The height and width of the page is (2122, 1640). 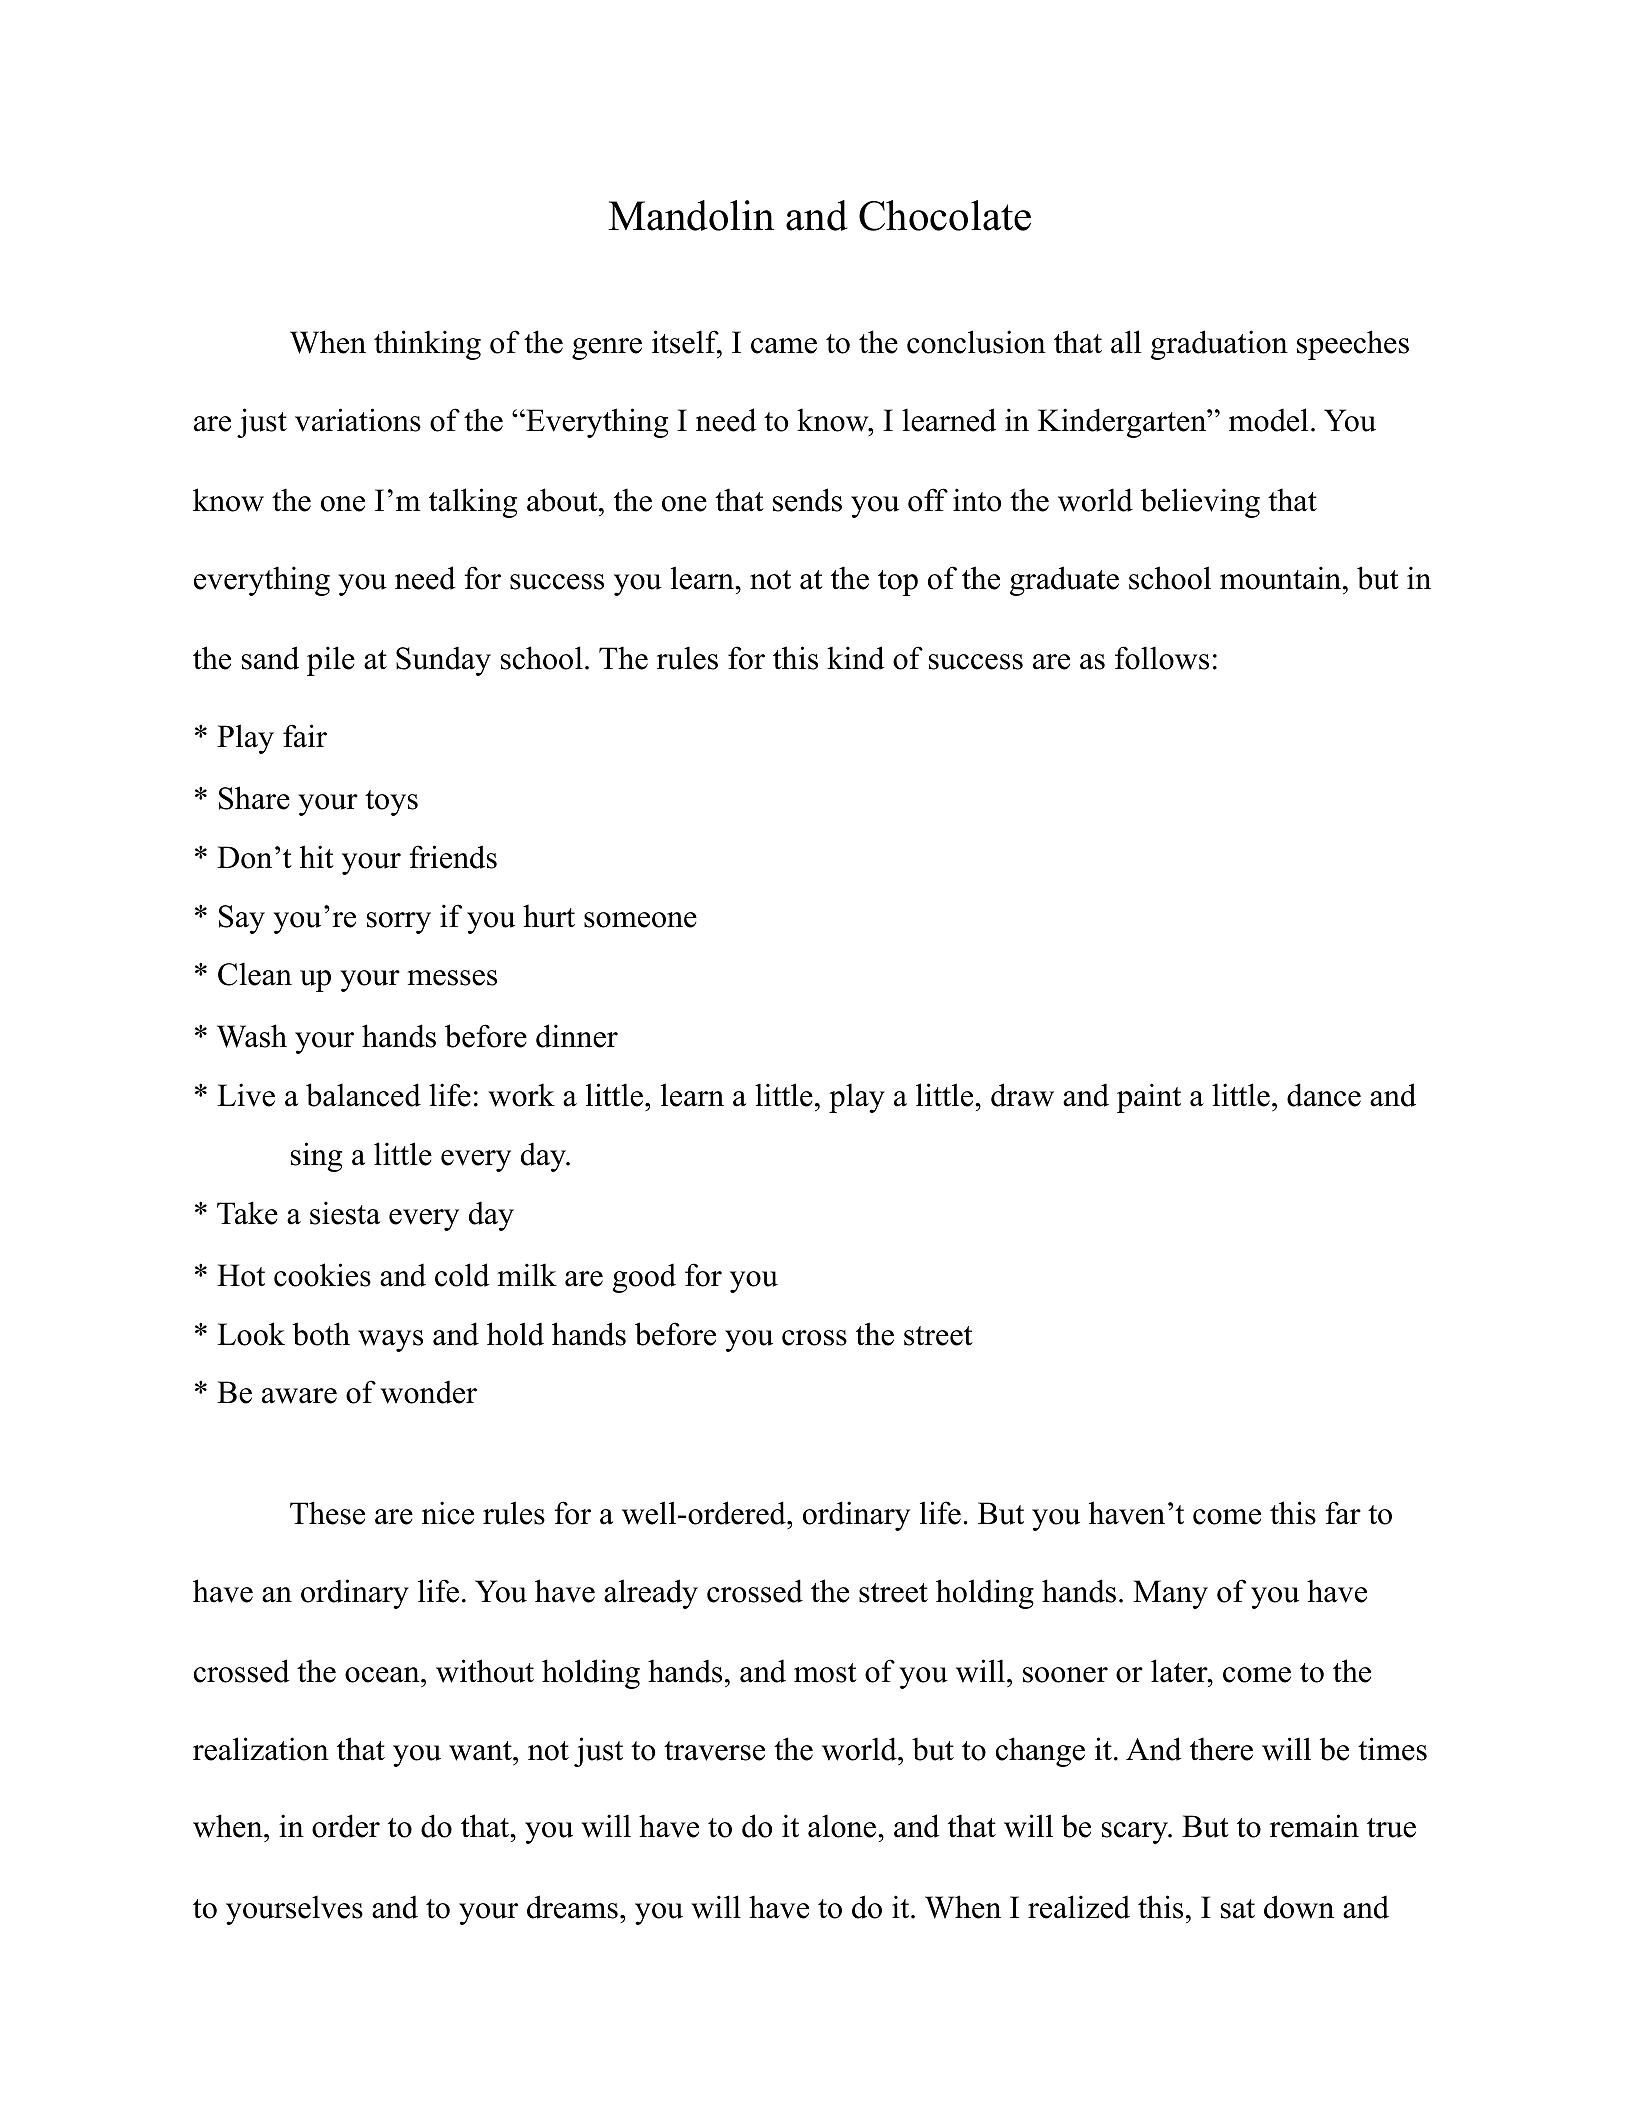 I want to click on toys, so click(x=391, y=803).
